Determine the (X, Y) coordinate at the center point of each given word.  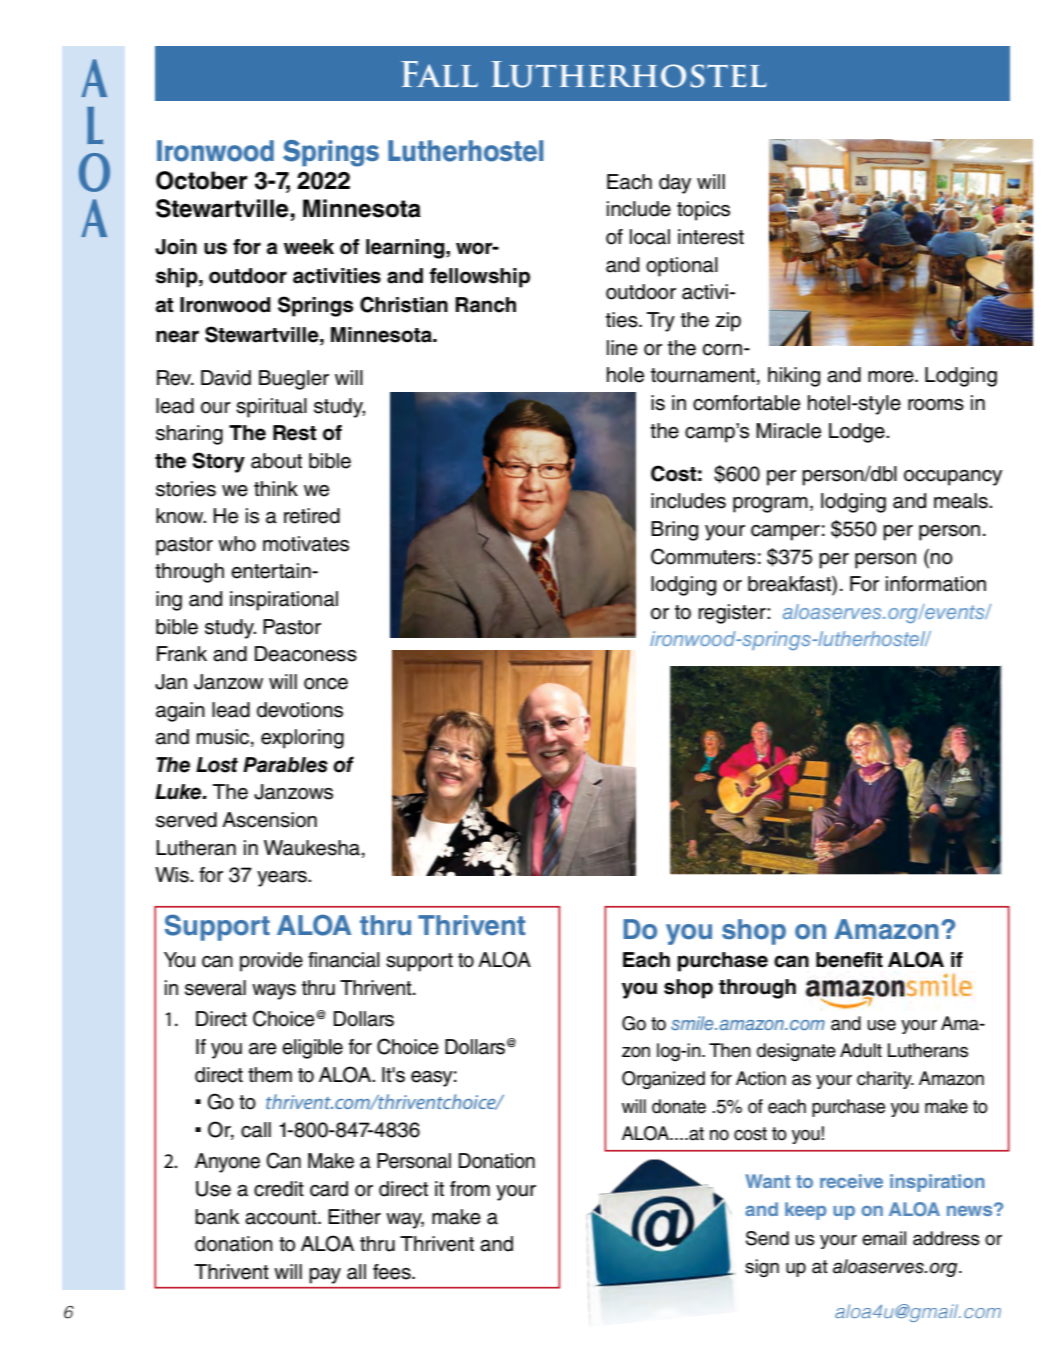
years (283, 879)
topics (703, 211)
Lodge (858, 433)
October (201, 180)
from (470, 1189)
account (282, 1217)
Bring (674, 531)
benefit (849, 960)
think (276, 488)
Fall (439, 74)
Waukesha (312, 848)
